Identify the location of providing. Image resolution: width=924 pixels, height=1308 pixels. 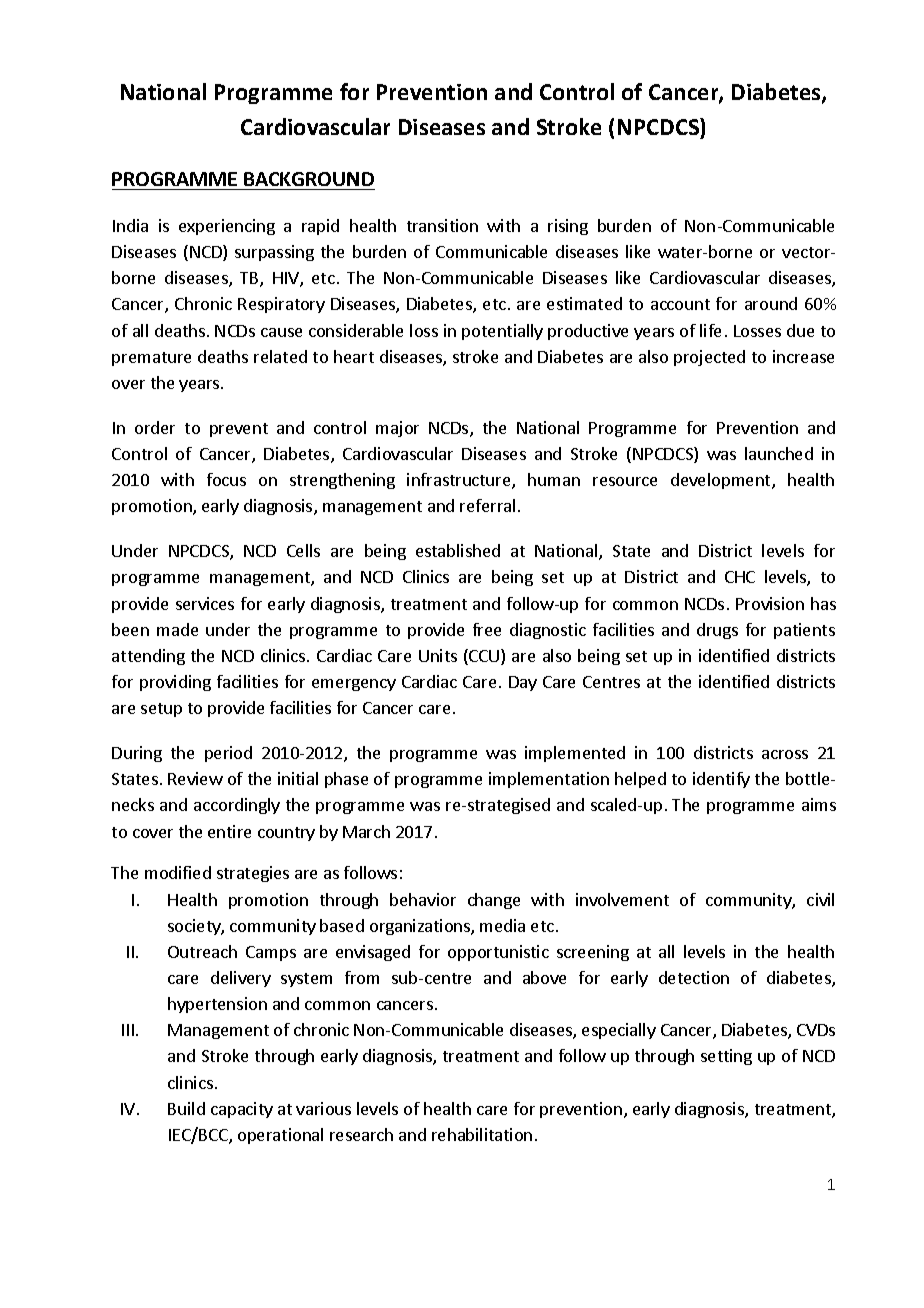
(175, 683).
